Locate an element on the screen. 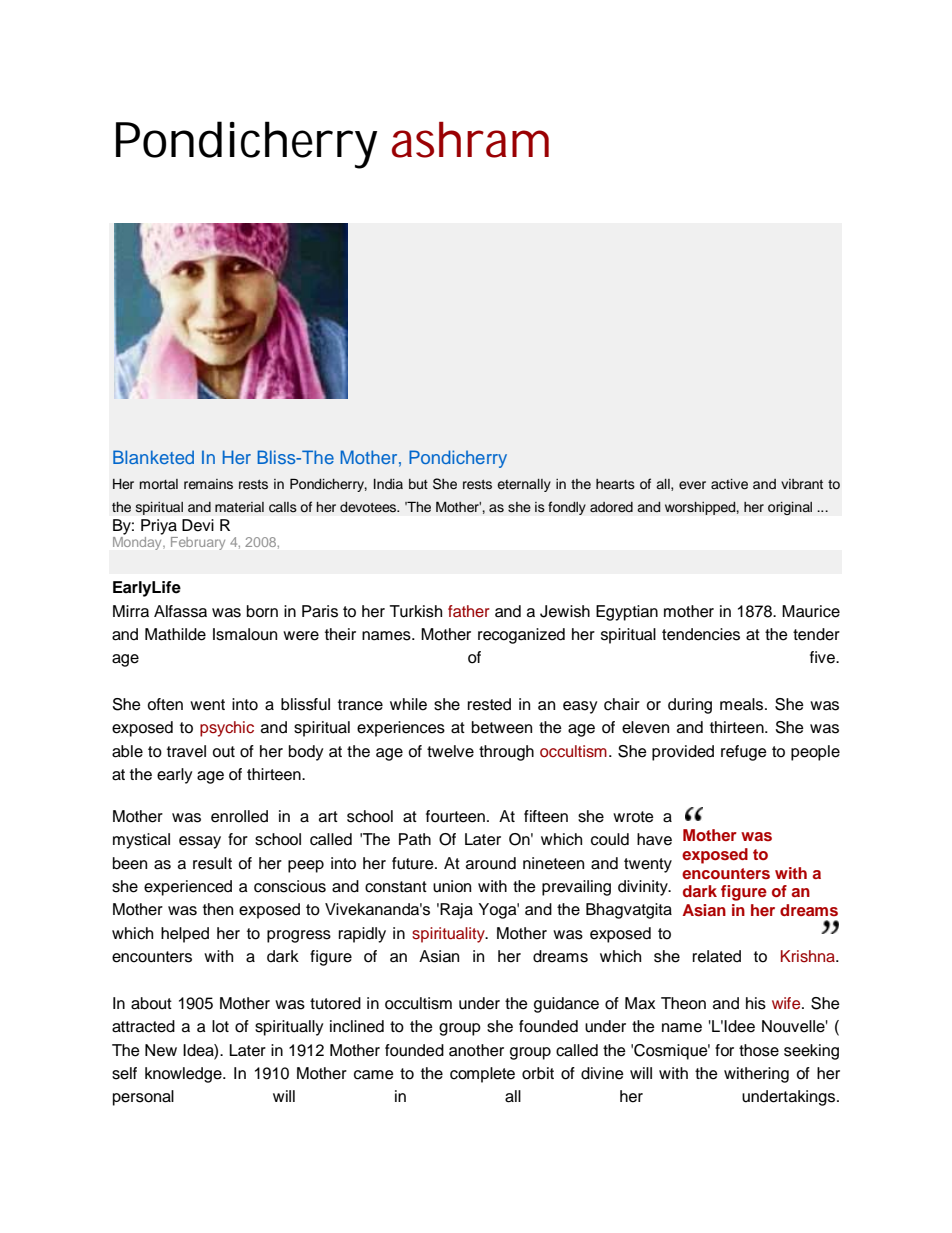  refuge is located at coordinates (744, 753).
